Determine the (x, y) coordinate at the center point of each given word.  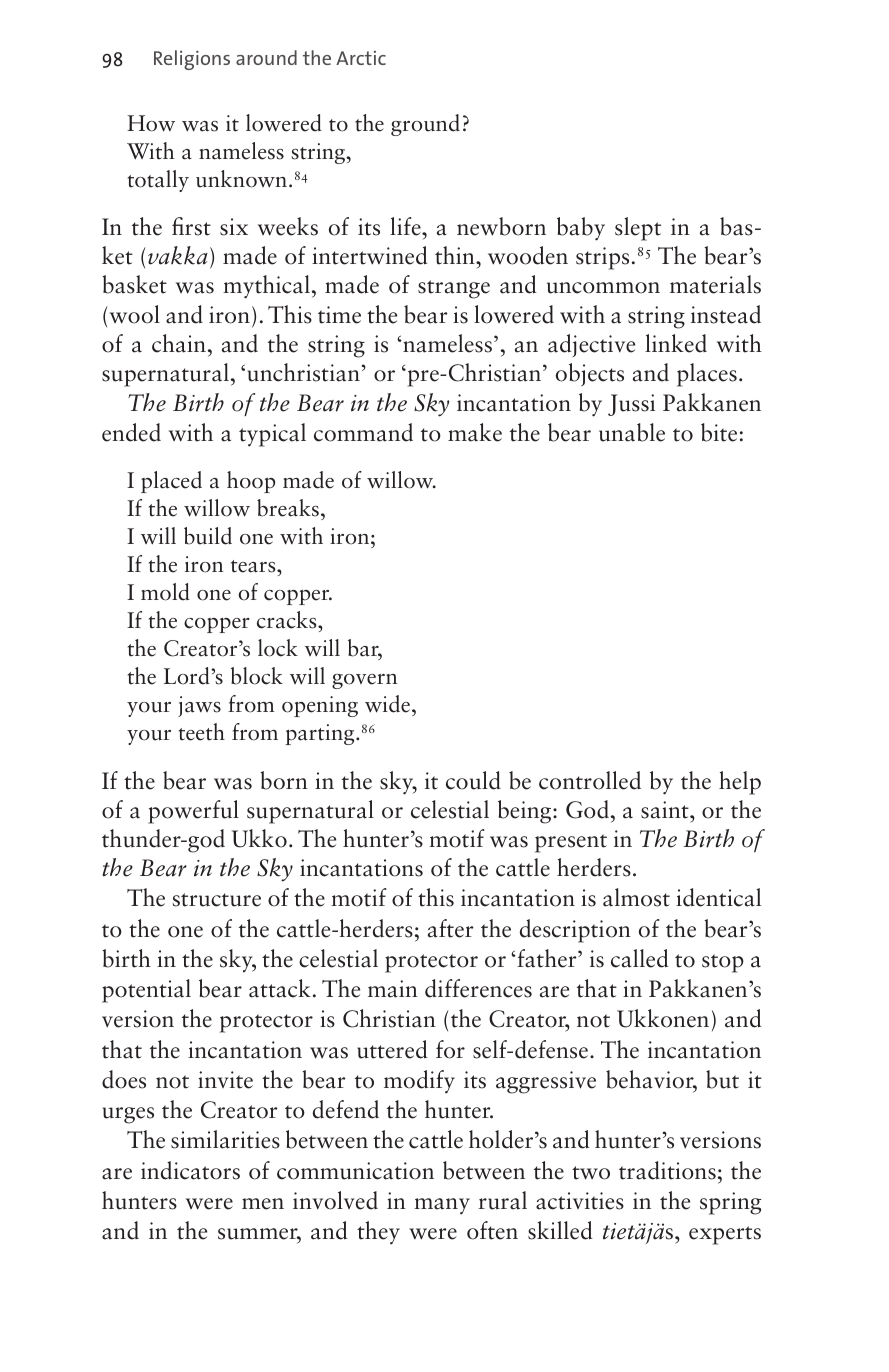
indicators (190, 1170)
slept (638, 229)
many (442, 1206)
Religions (192, 60)
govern (364, 681)
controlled (590, 780)
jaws (199, 706)
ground (425, 125)
